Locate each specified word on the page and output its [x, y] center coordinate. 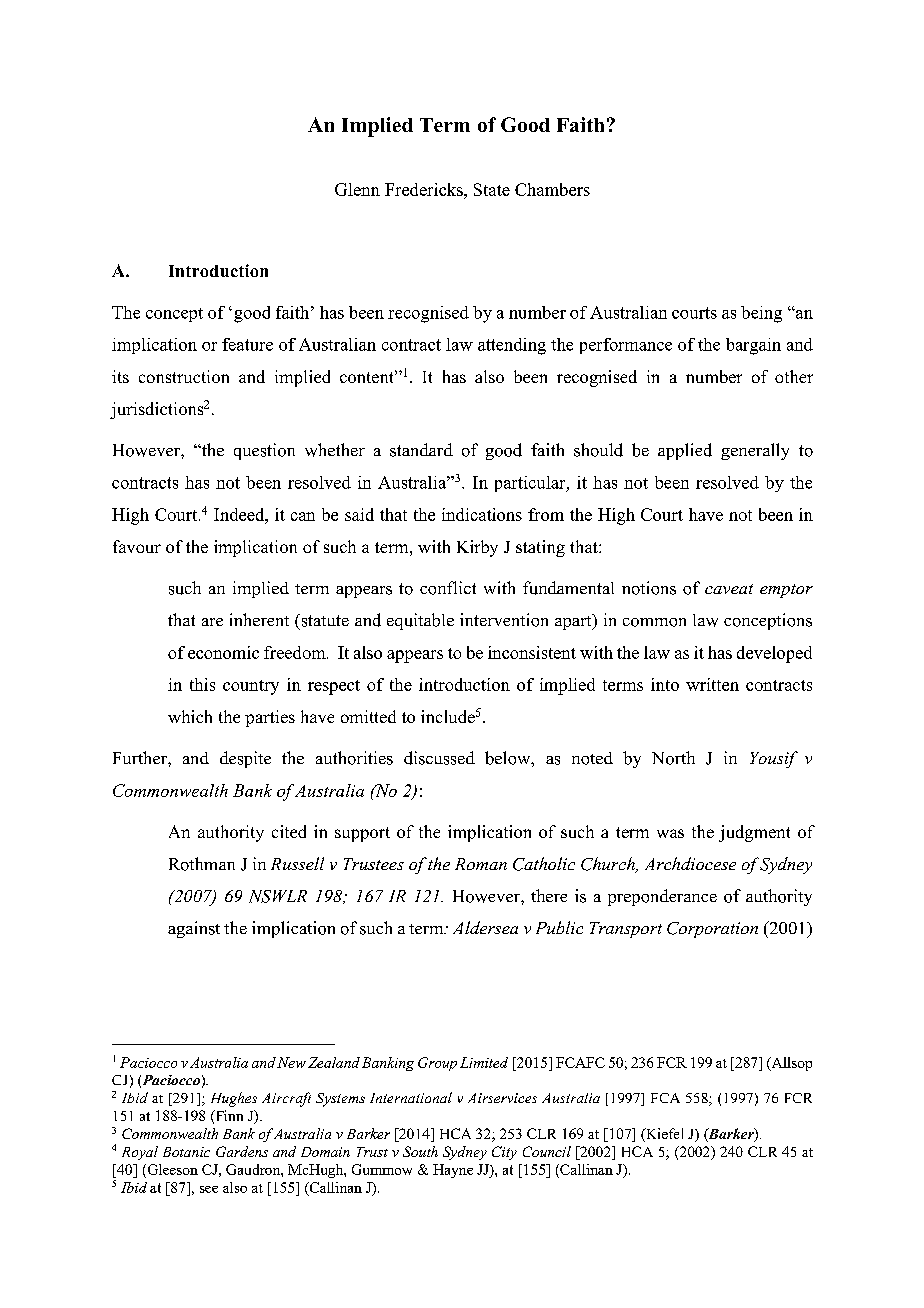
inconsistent [532, 652]
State [492, 189]
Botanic [186, 1152]
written [712, 684]
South [420, 1151]
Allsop [790, 1064]
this [202, 684]
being [761, 314]
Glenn [357, 189]
